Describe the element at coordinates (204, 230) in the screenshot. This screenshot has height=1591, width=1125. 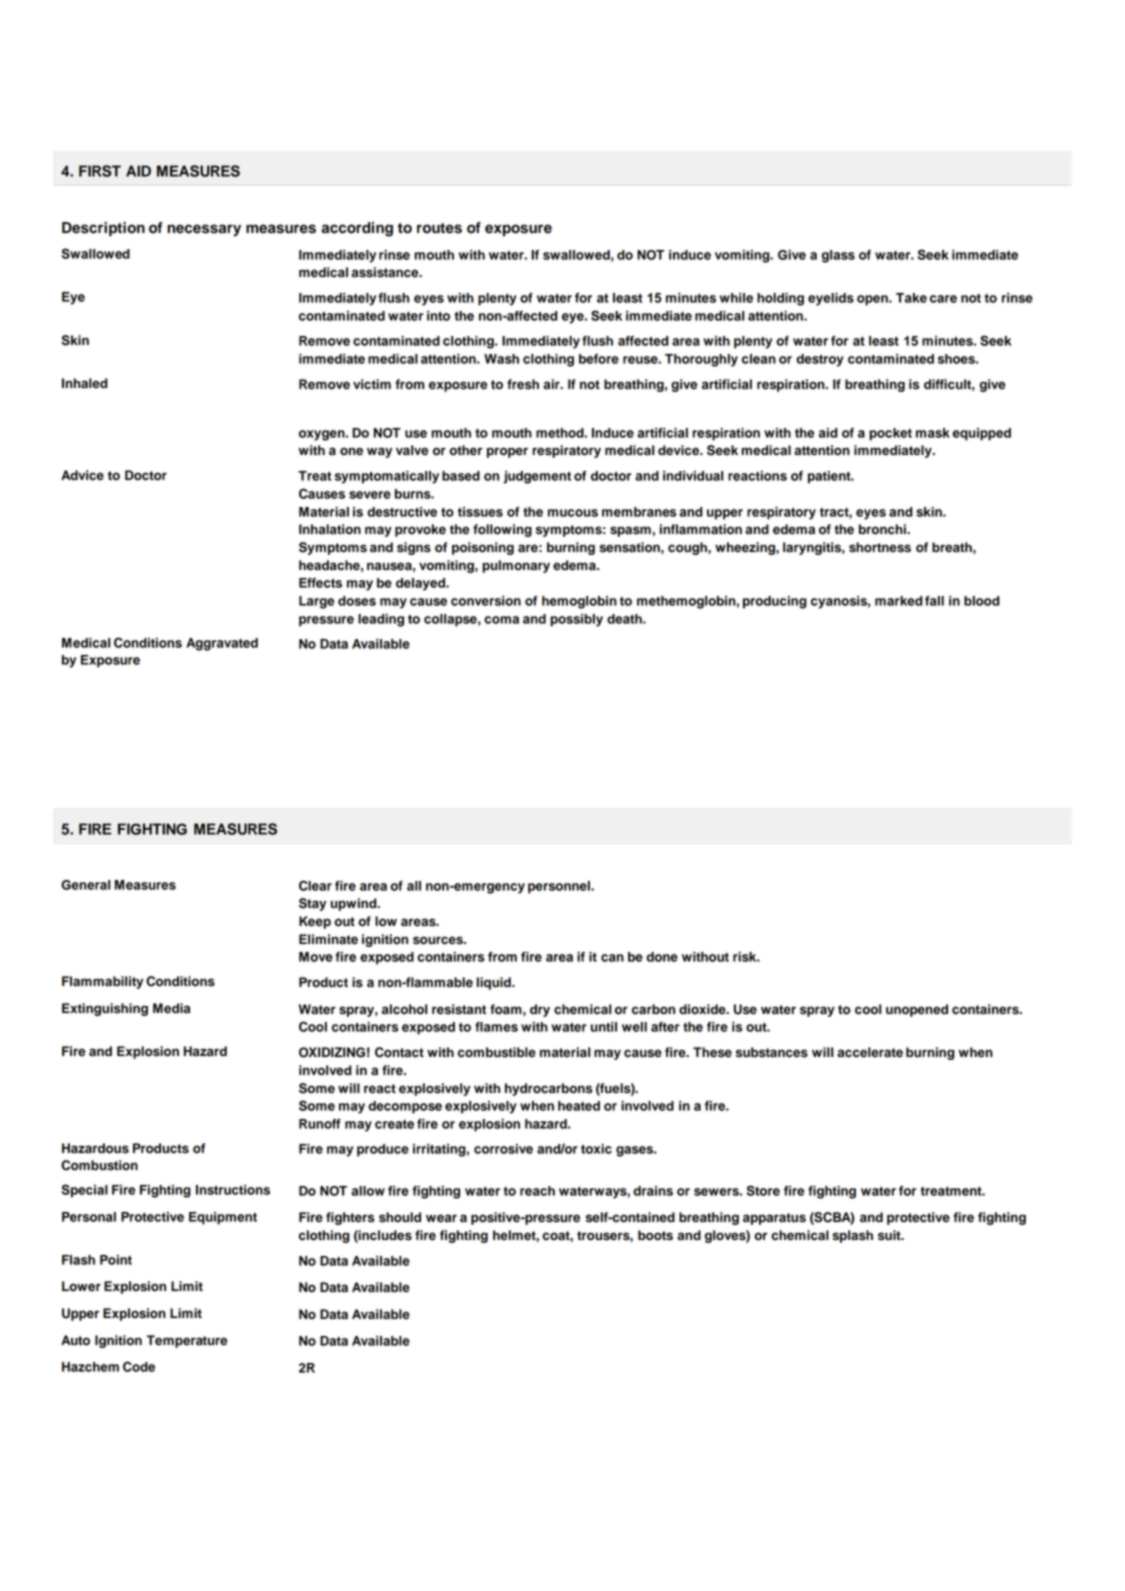
I see `necessary` at that location.
